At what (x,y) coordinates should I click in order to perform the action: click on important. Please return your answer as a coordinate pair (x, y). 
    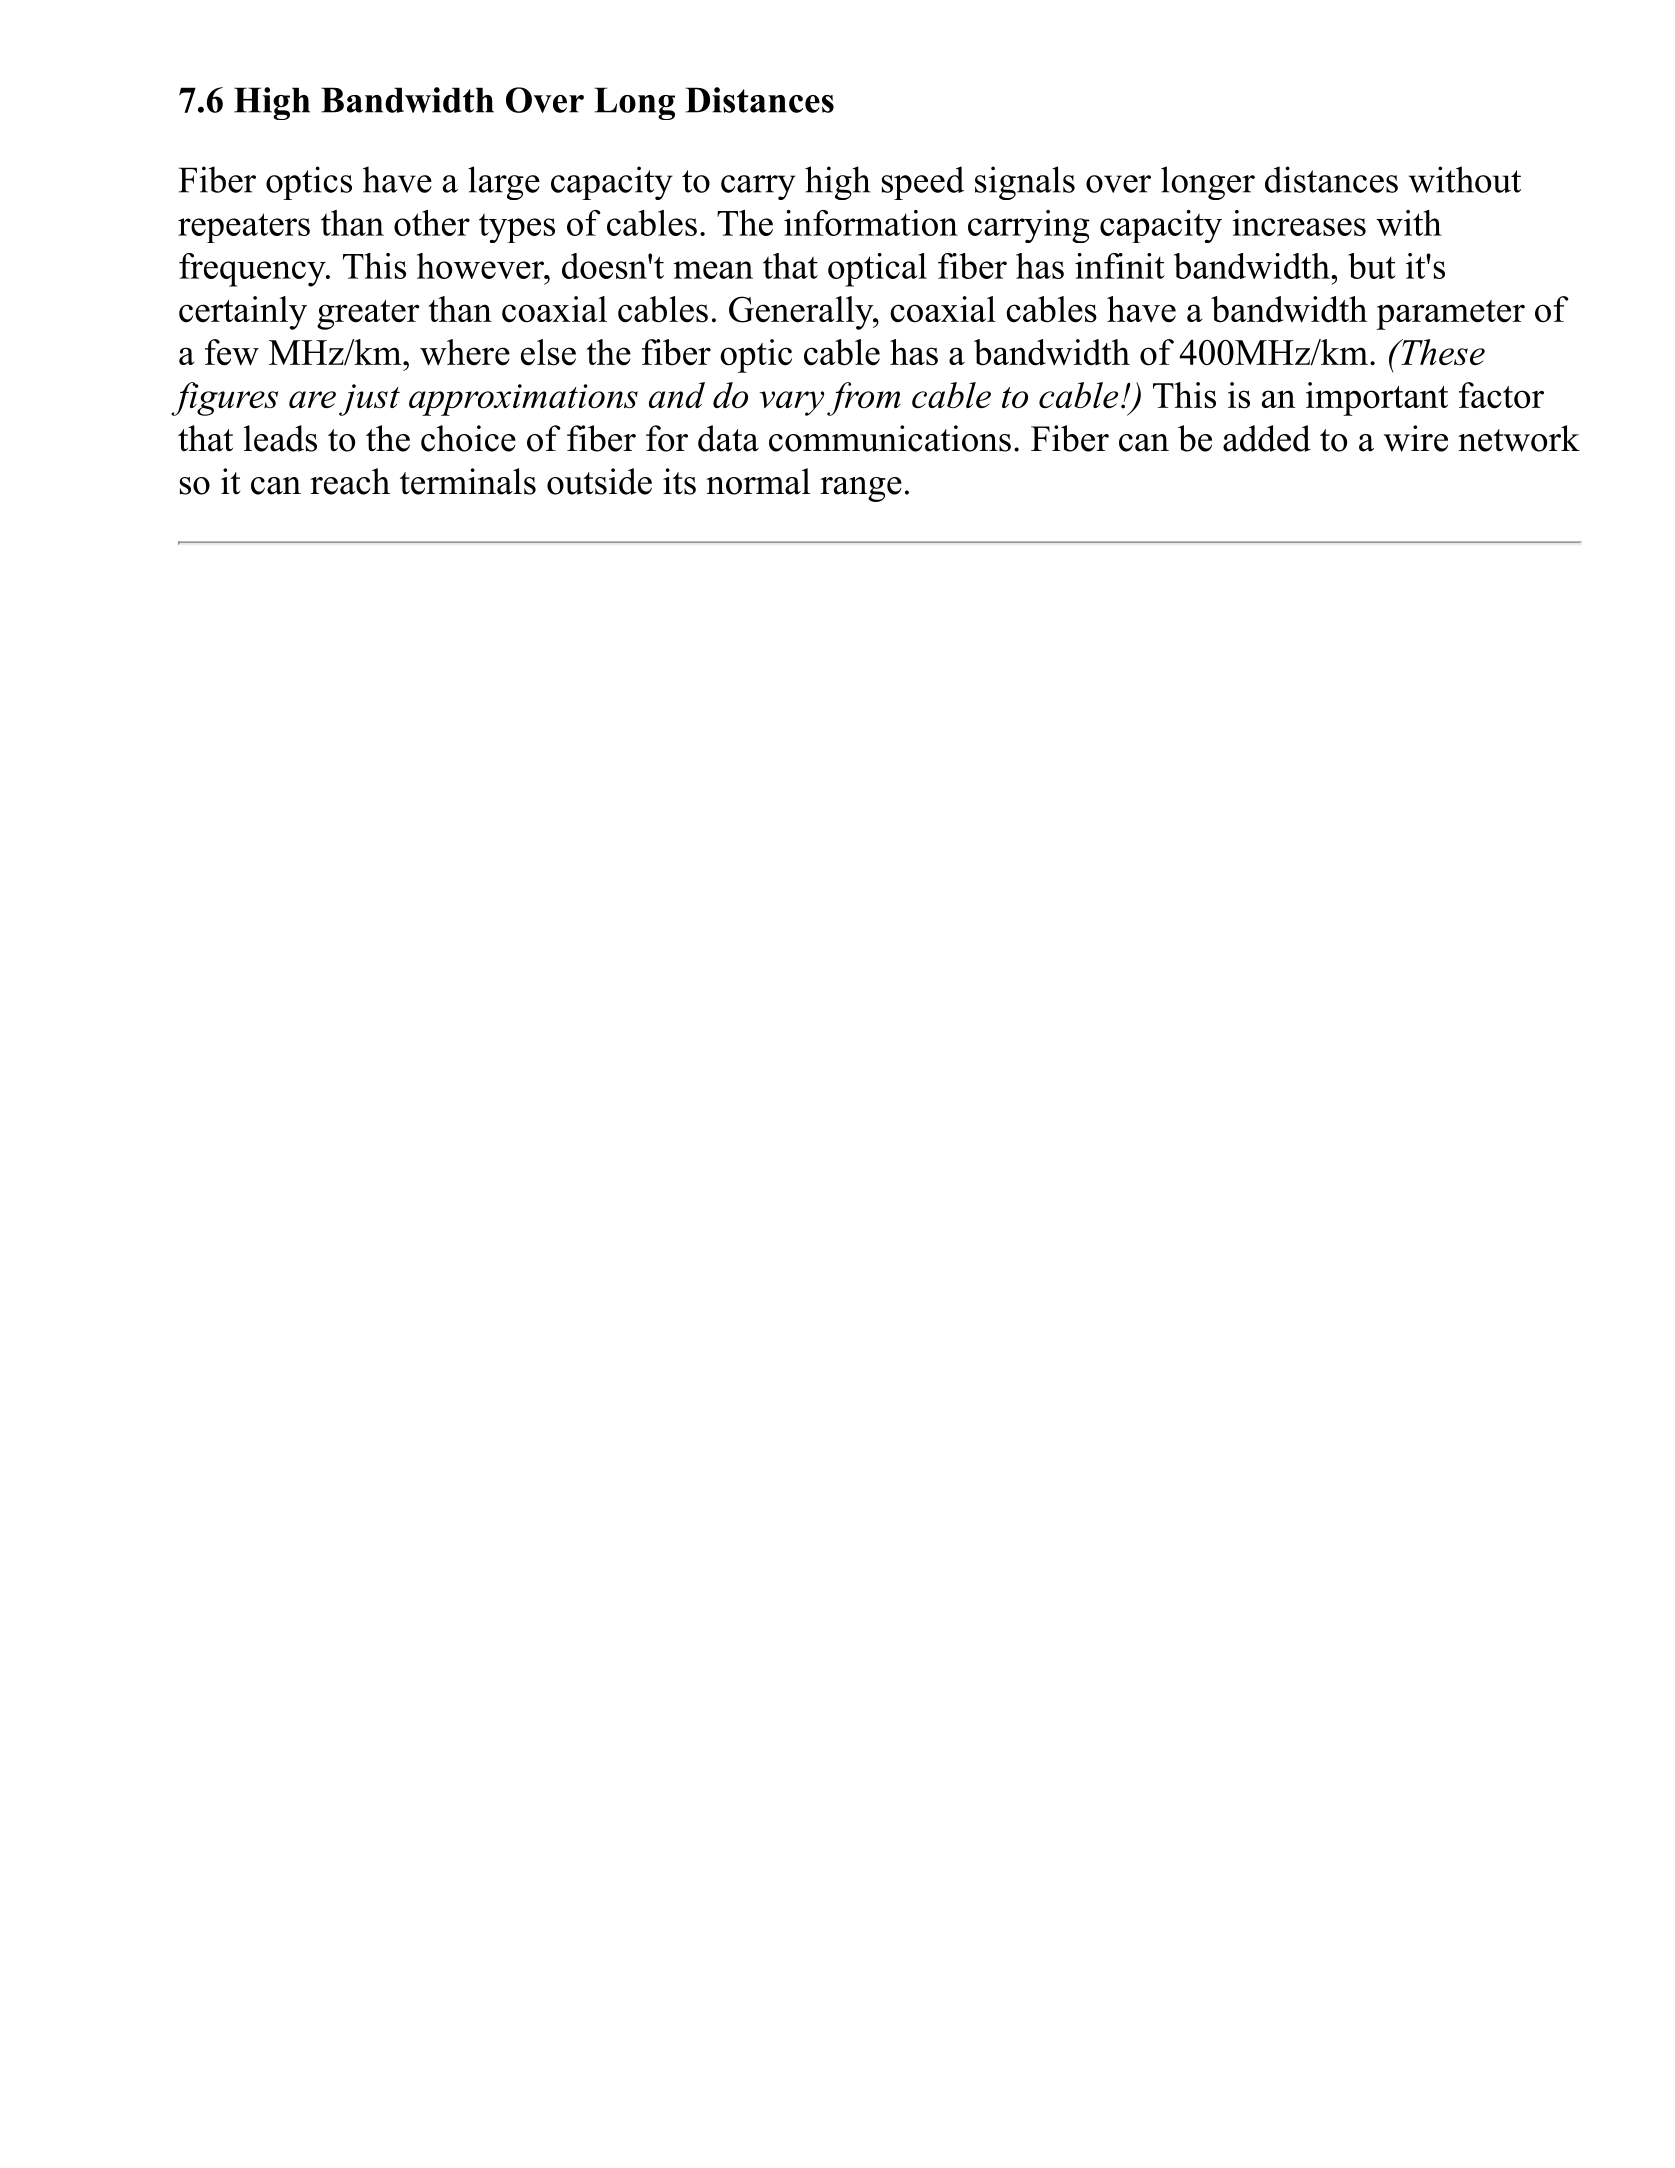
    Looking at the image, I should click on (1377, 399).
